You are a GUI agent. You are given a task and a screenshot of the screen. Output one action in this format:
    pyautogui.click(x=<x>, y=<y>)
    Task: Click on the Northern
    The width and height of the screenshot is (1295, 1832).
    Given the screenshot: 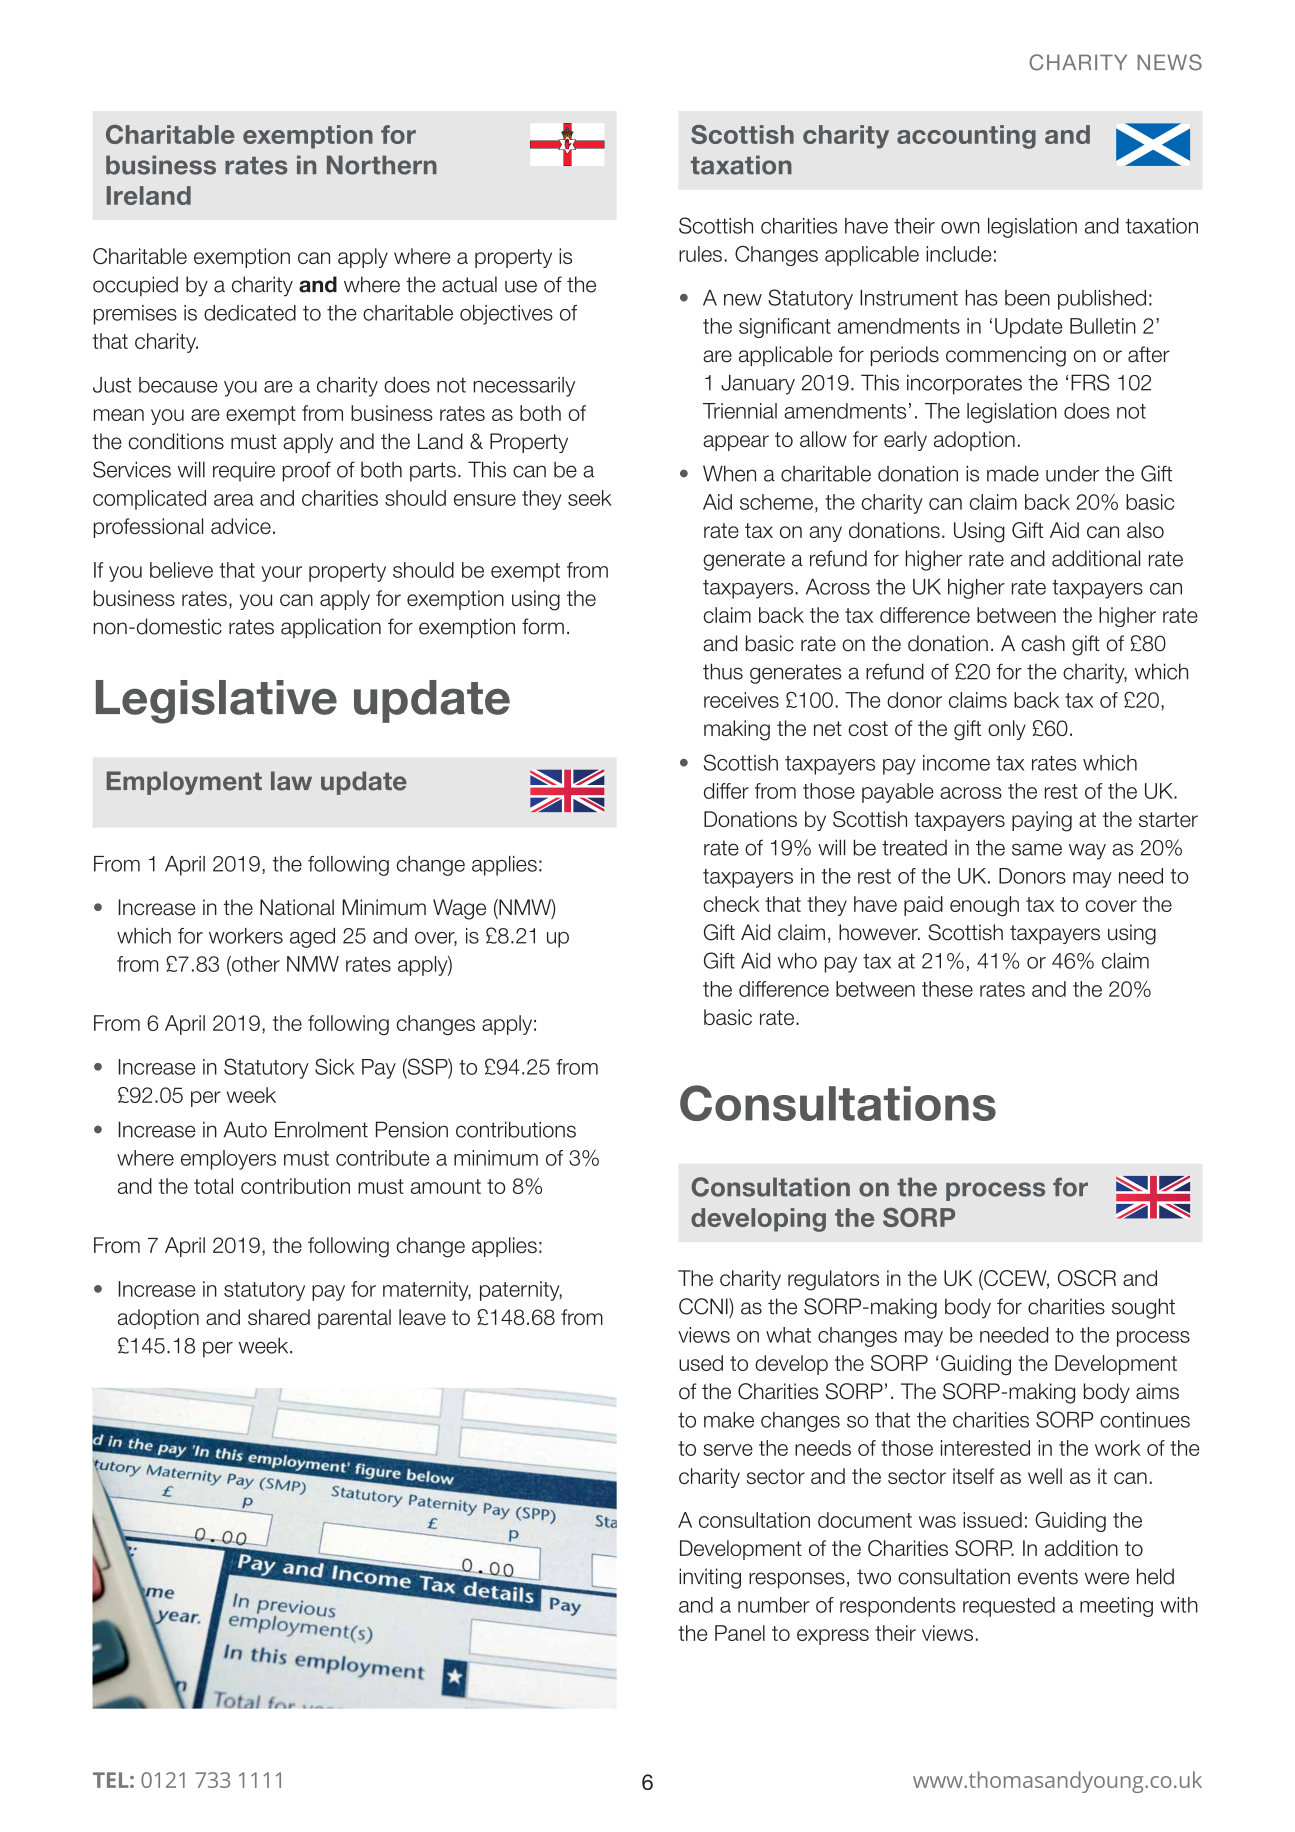 What is the action you would take?
    pyautogui.click(x=382, y=165)
